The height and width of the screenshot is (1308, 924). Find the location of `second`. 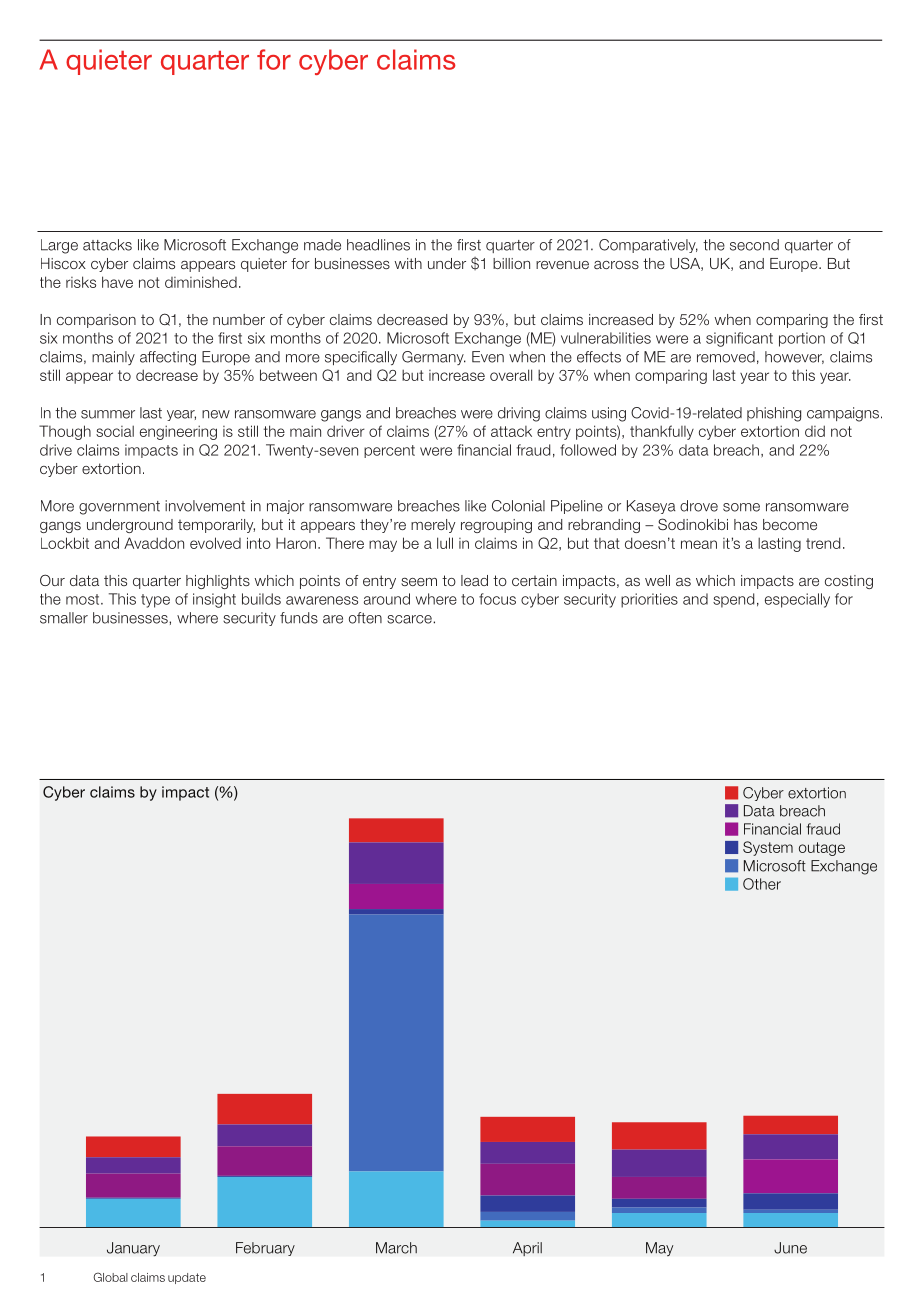

second is located at coordinates (754, 245).
